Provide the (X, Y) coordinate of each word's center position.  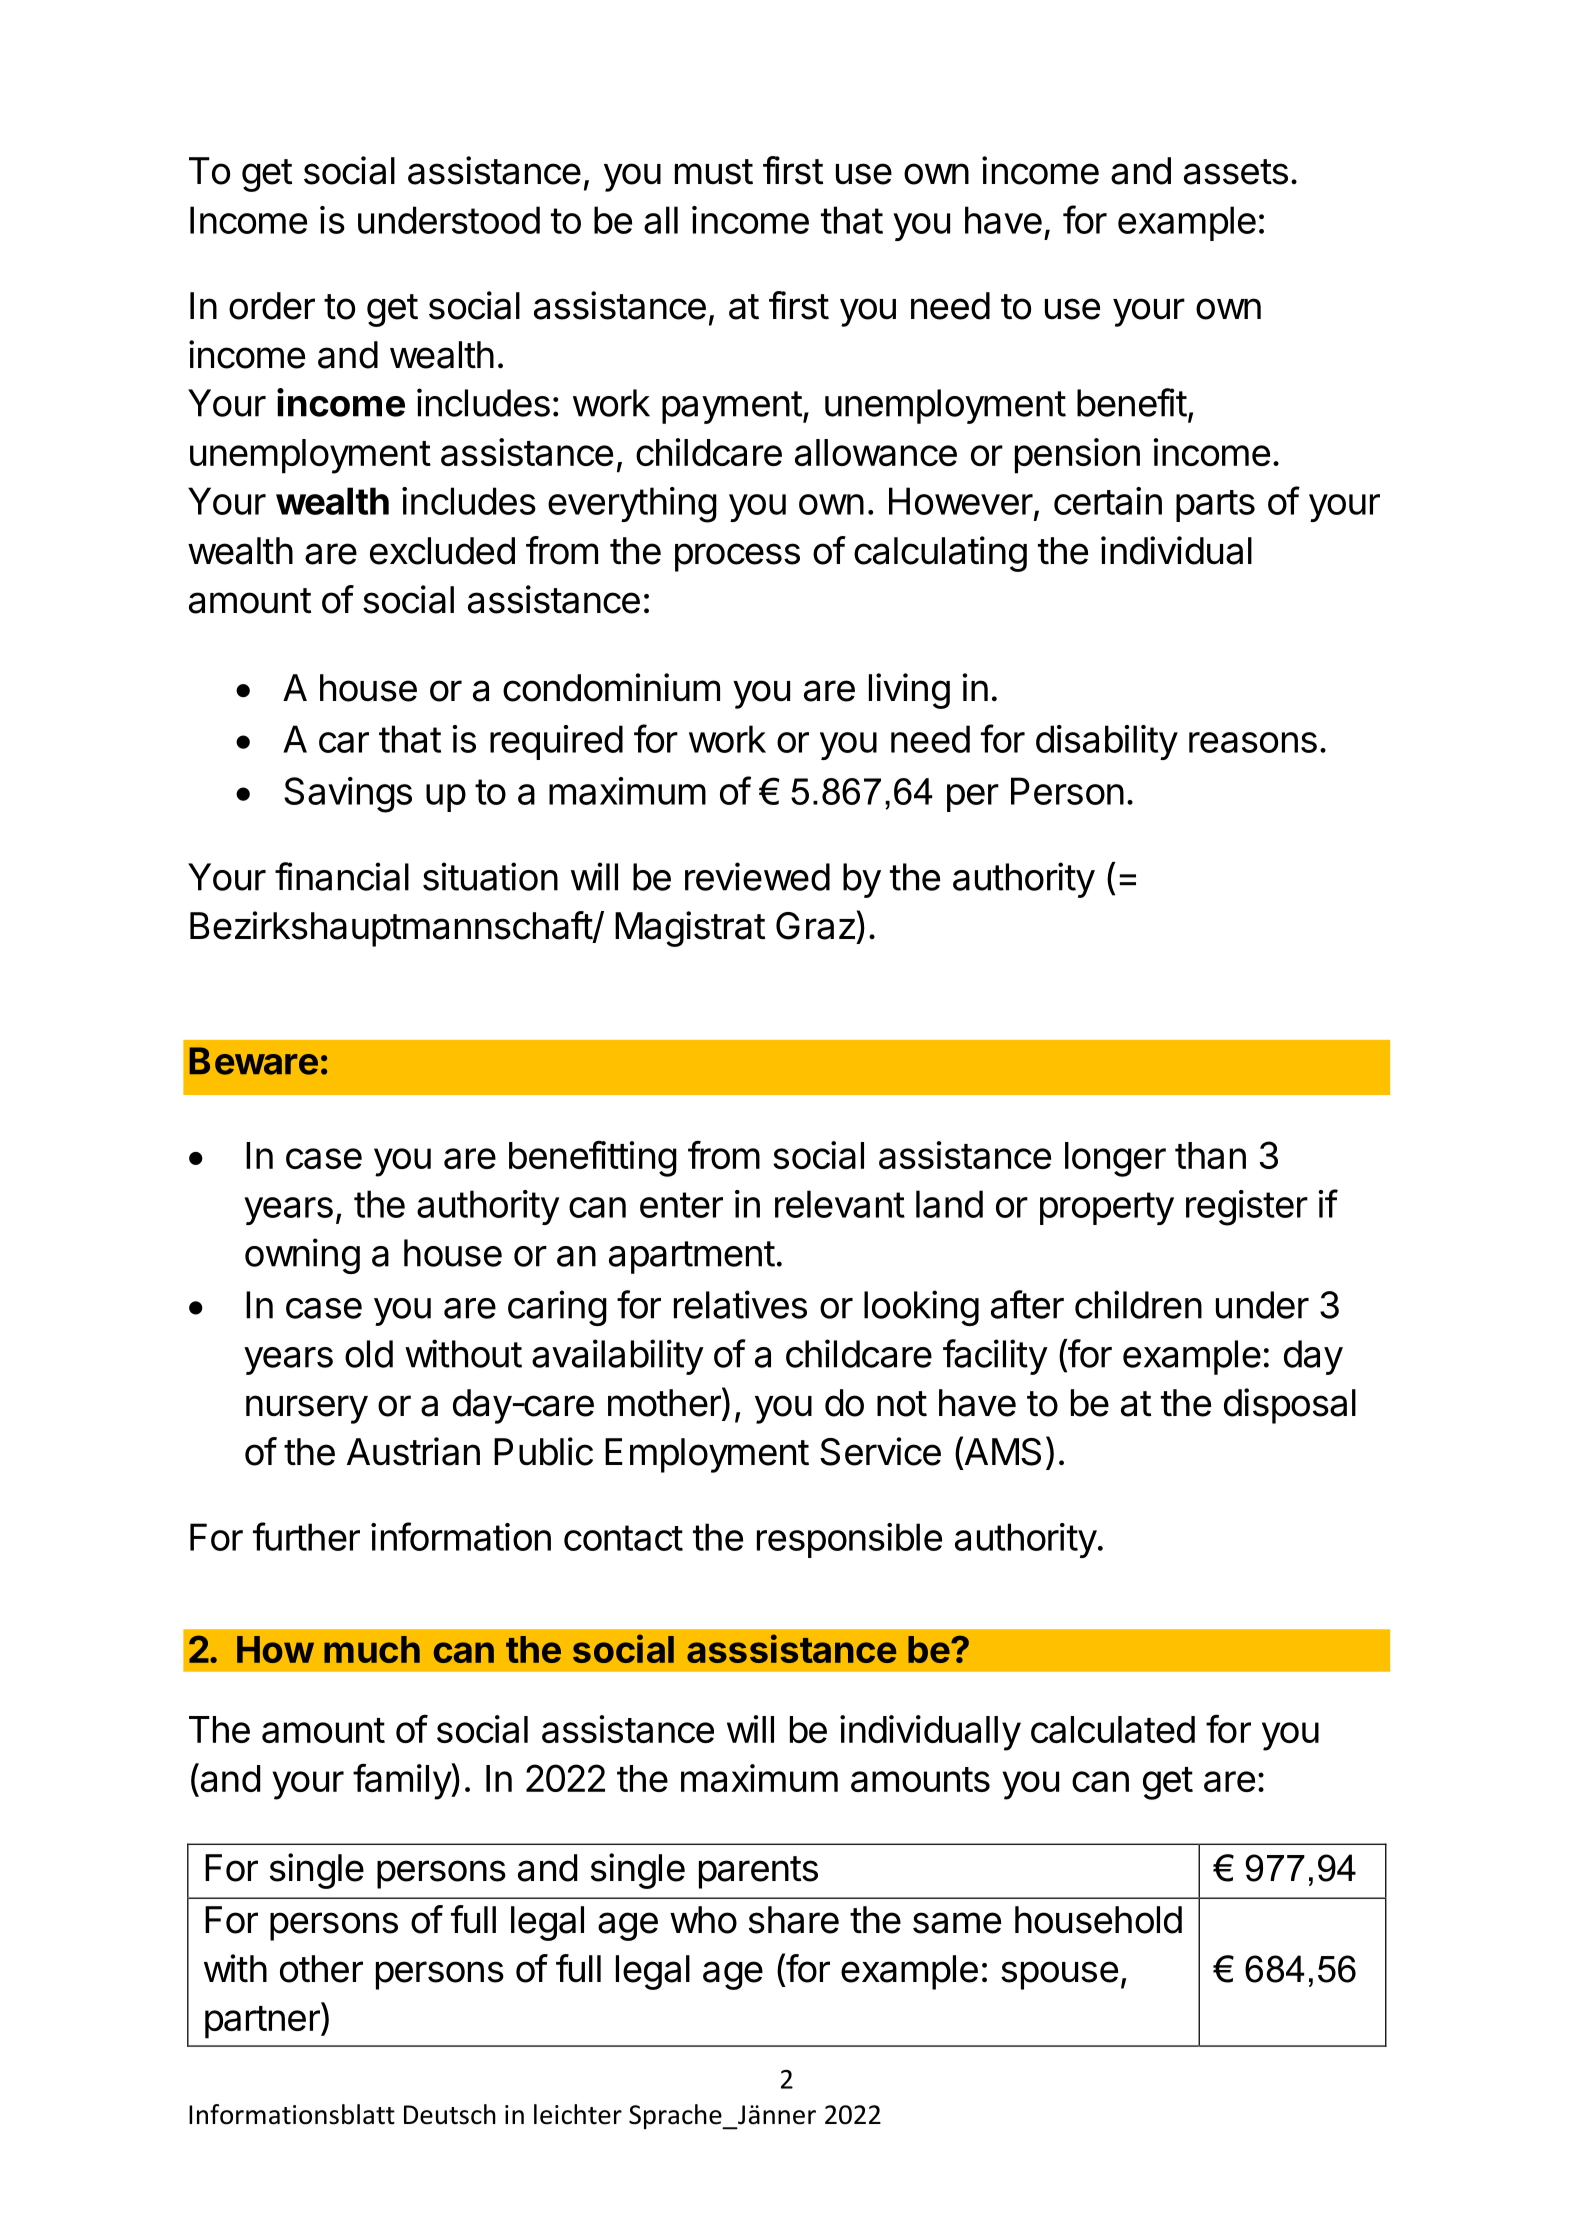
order (272, 306)
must (714, 172)
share (794, 1920)
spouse (1059, 1975)
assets (1236, 172)
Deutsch (450, 2114)
